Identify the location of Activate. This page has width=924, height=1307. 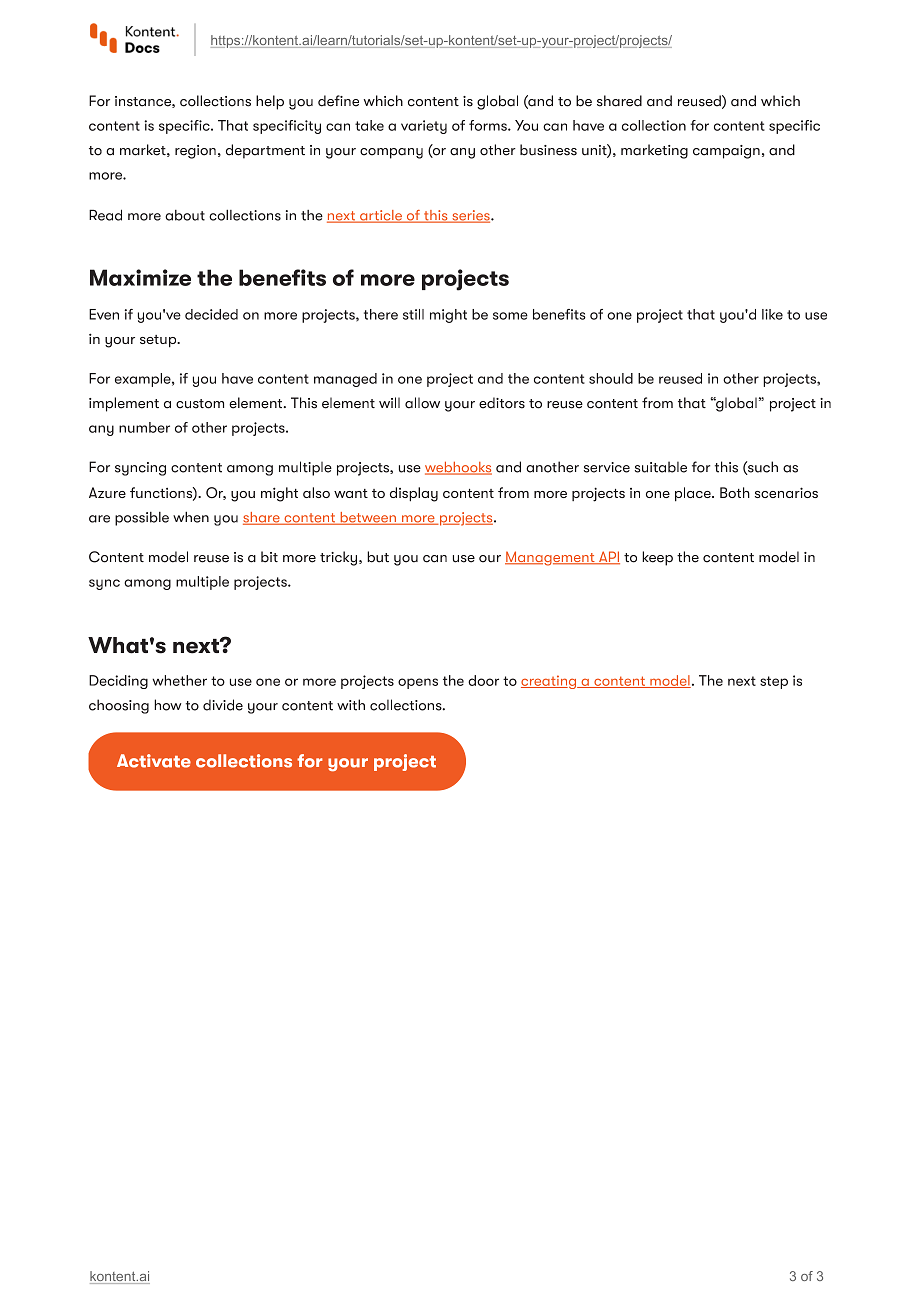
(154, 761).
